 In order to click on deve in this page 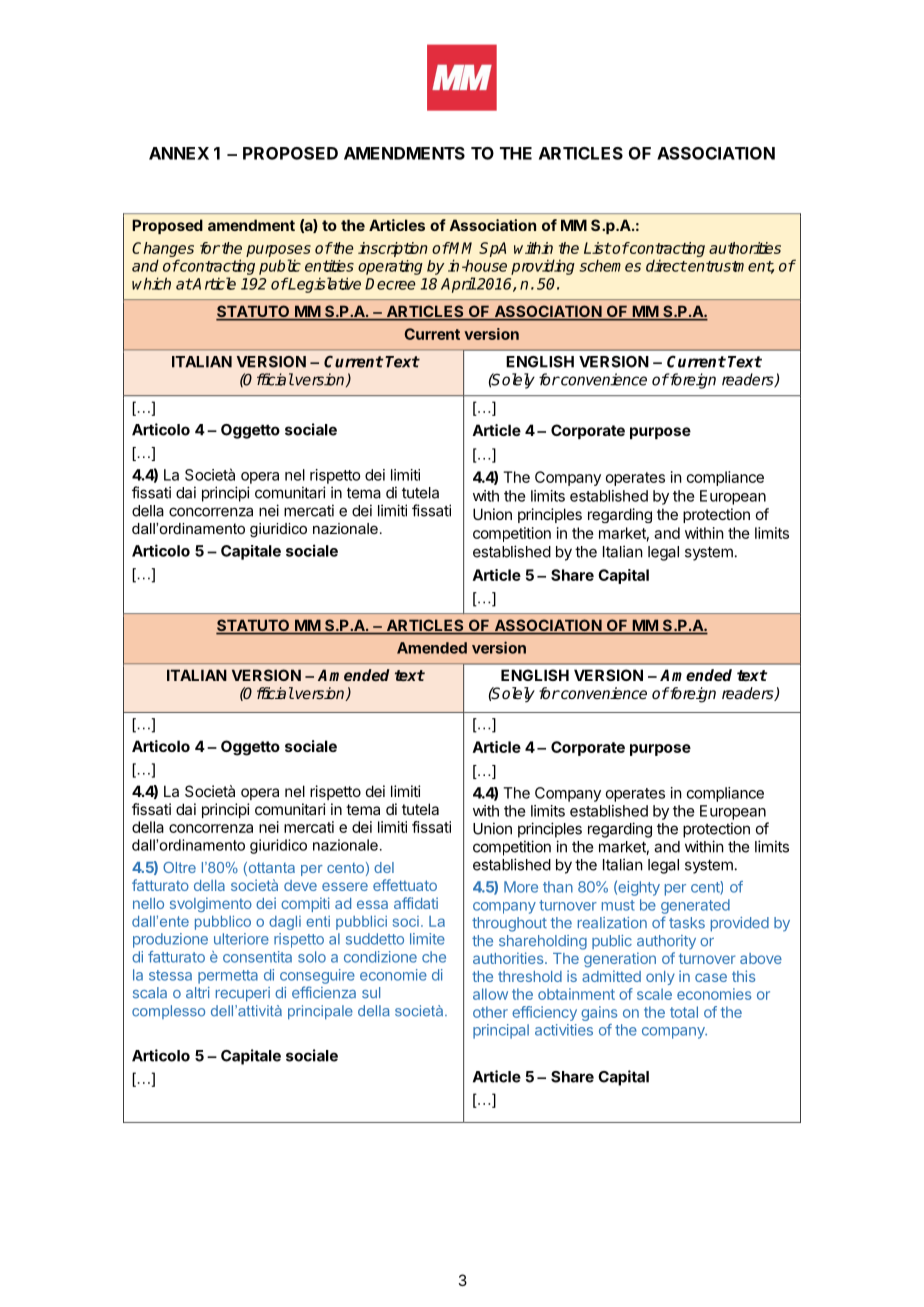, I will do `click(300, 885)`.
